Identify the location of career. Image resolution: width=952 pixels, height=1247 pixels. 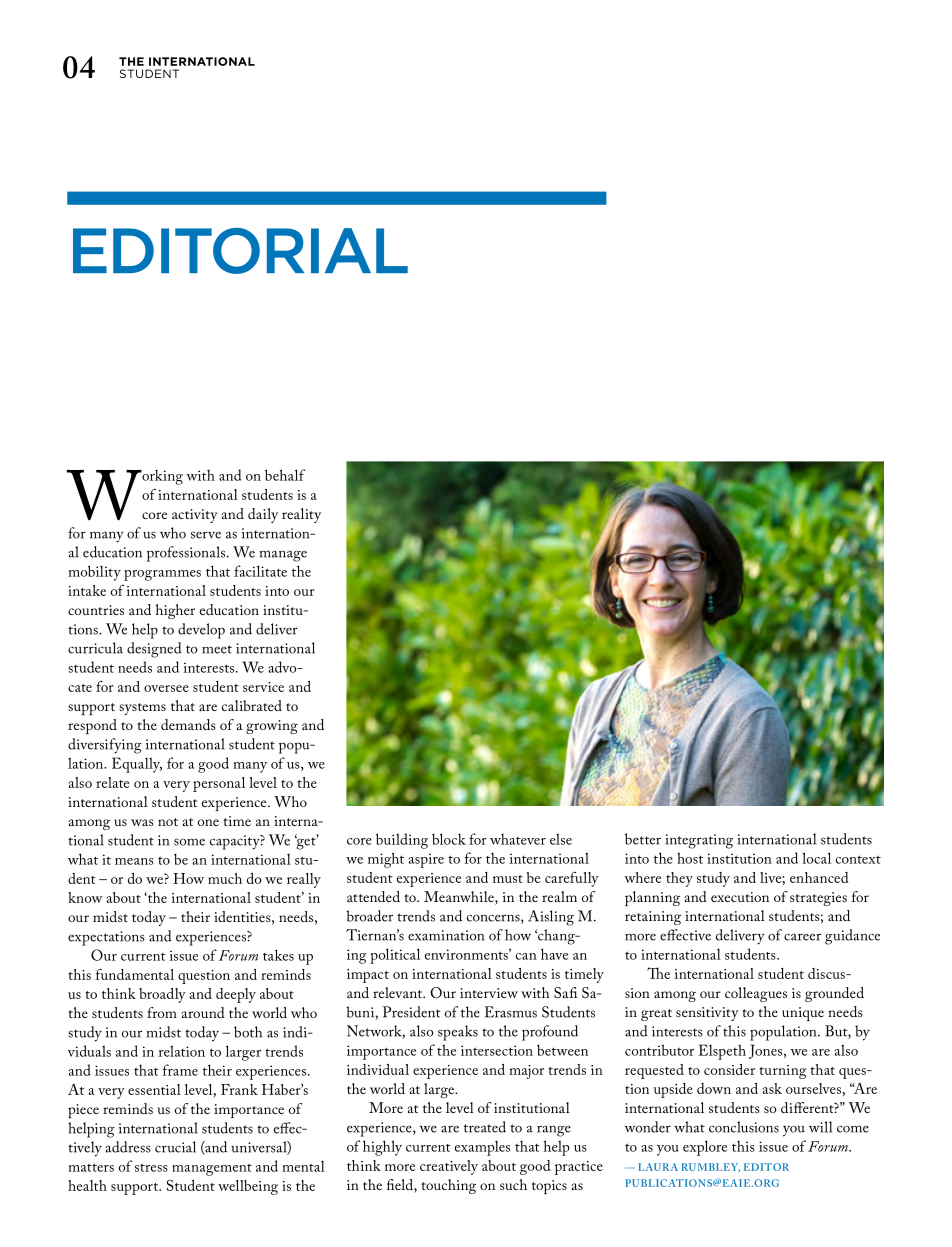
(802, 937).
